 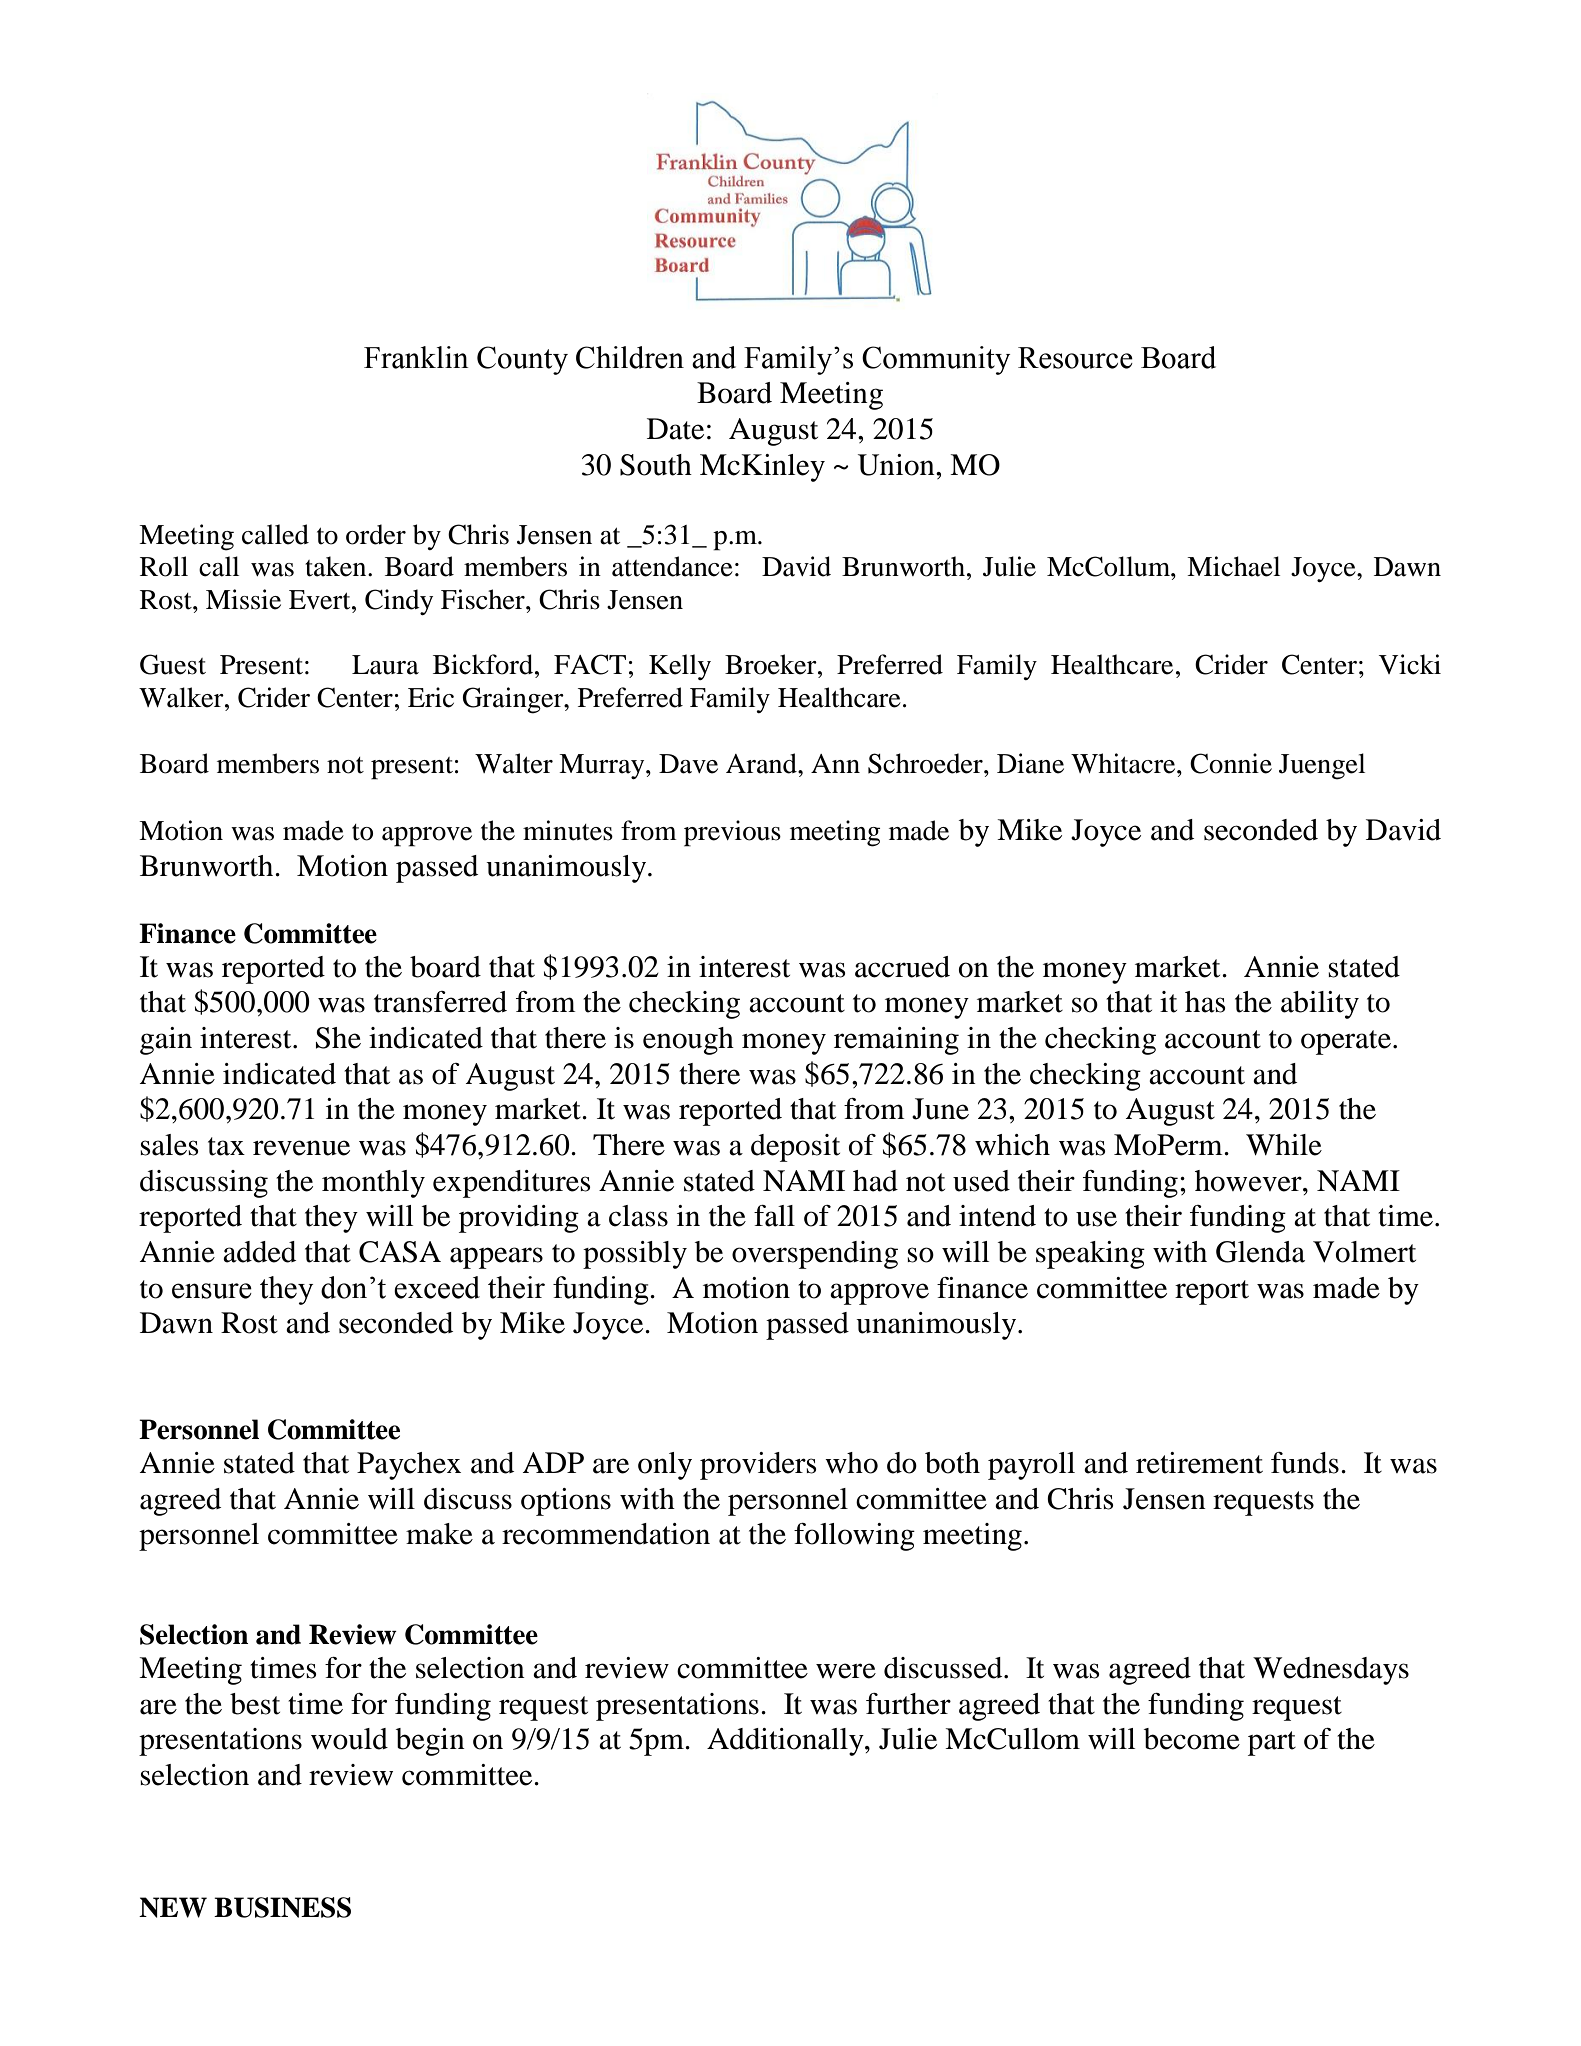 What do you see at coordinates (416, 357) in the screenshot?
I see `Franklin` at bounding box center [416, 357].
